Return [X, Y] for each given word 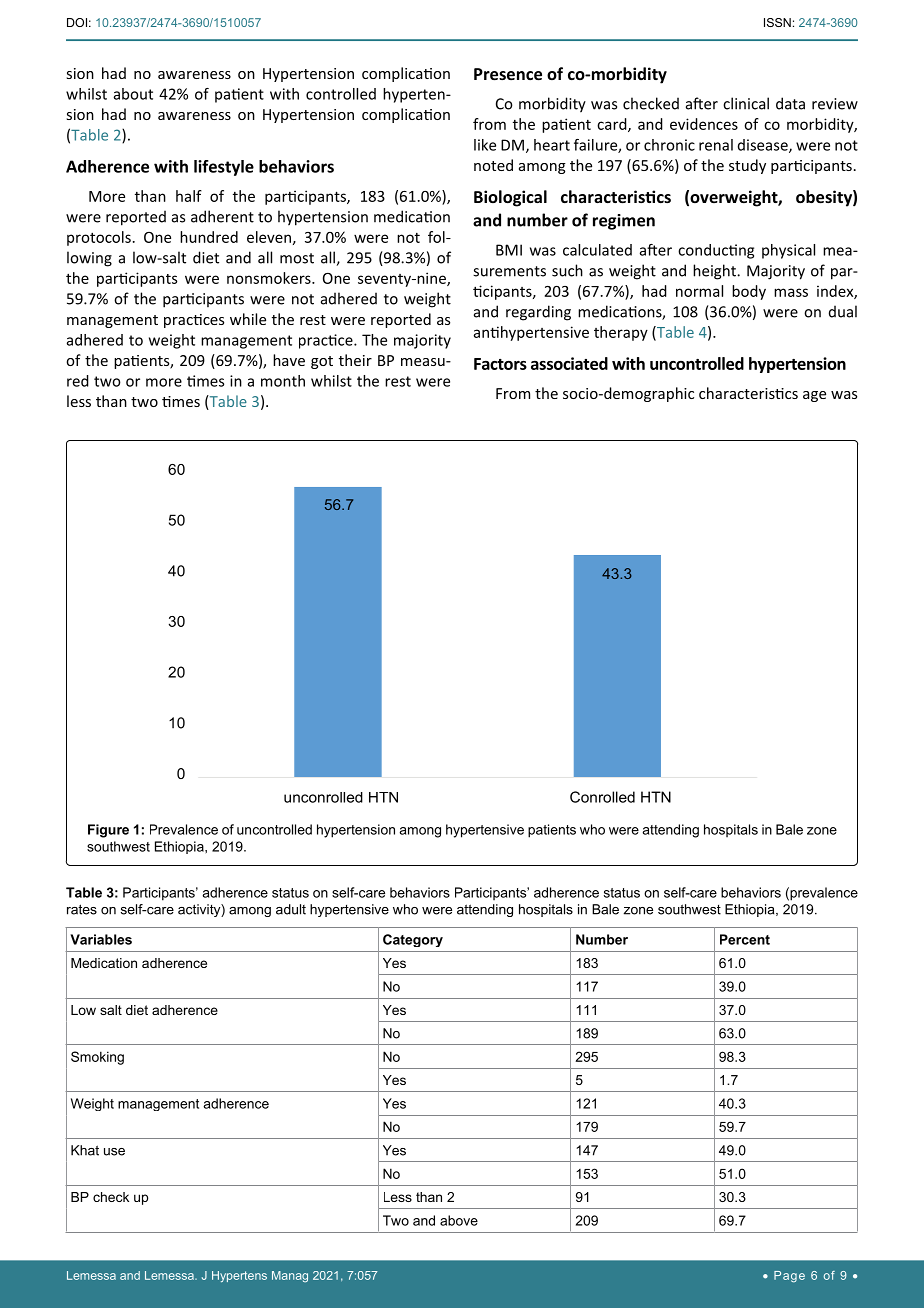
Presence [508, 74]
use [114, 1152]
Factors [500, 364]
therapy [621, 333]
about [133, 94]
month [283, 381]
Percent [745, 939]
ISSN [777, 22]
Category [413, 940]
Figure [108, 831]
